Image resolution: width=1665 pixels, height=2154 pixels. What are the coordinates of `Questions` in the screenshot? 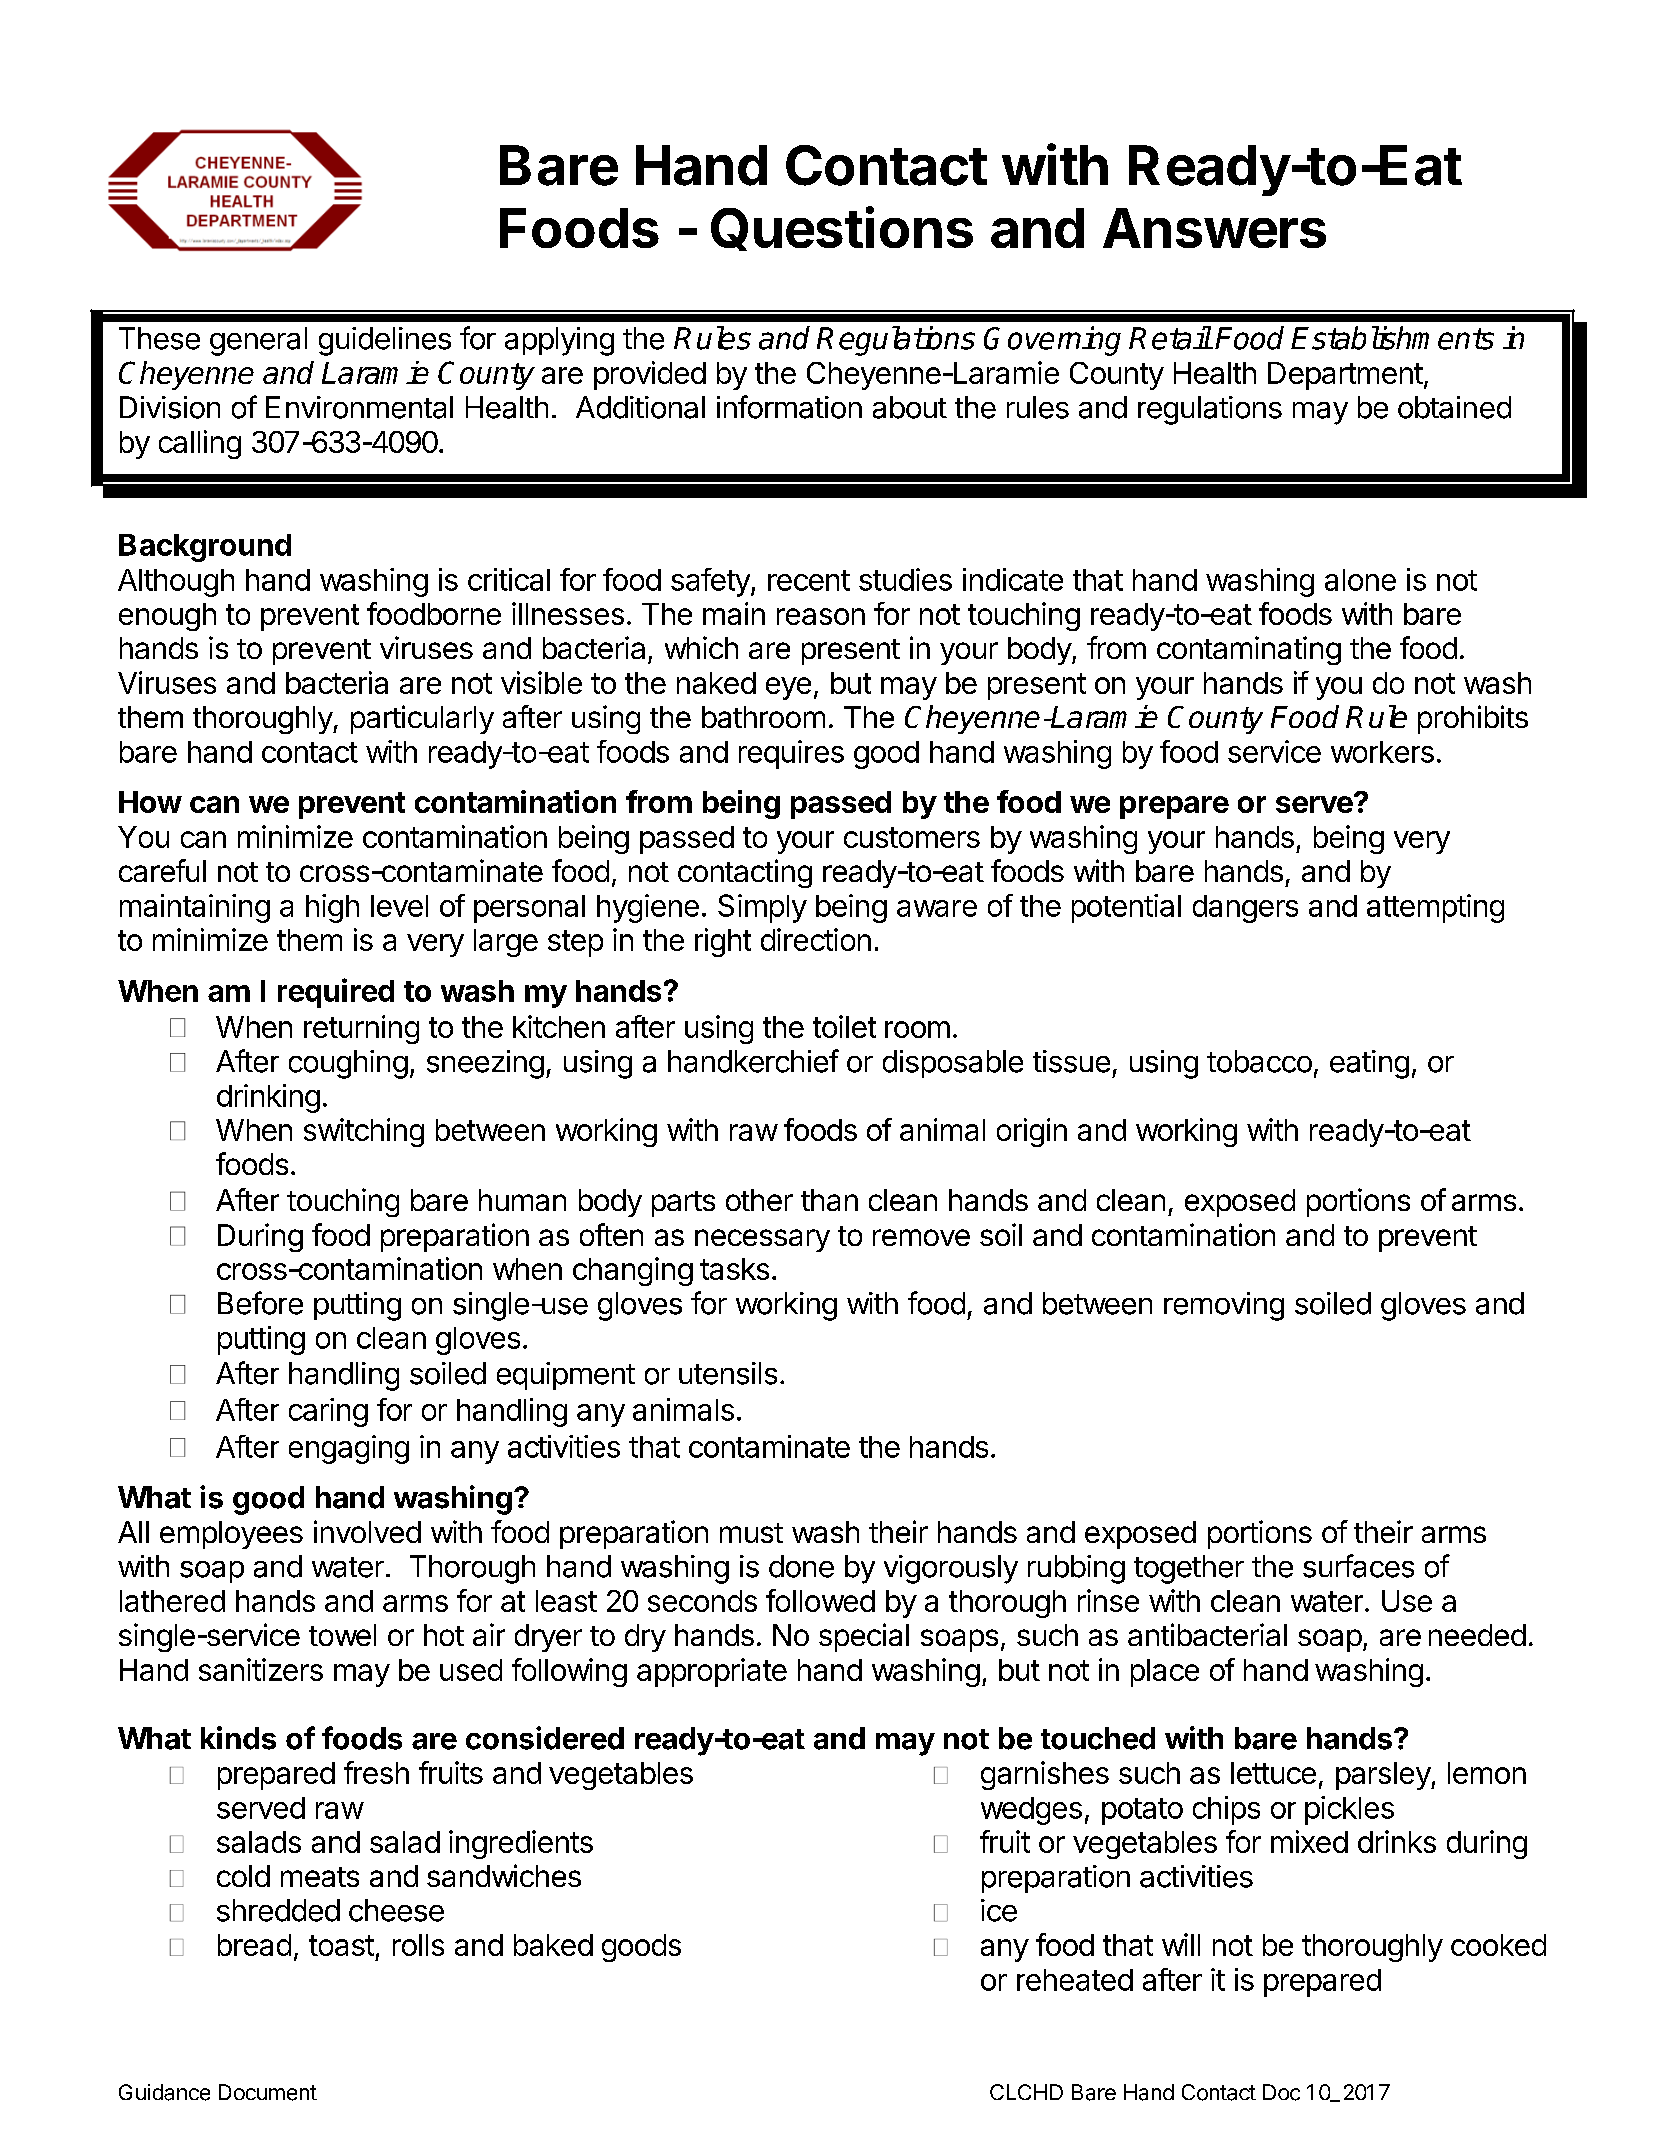 It's located at (842, 228).
